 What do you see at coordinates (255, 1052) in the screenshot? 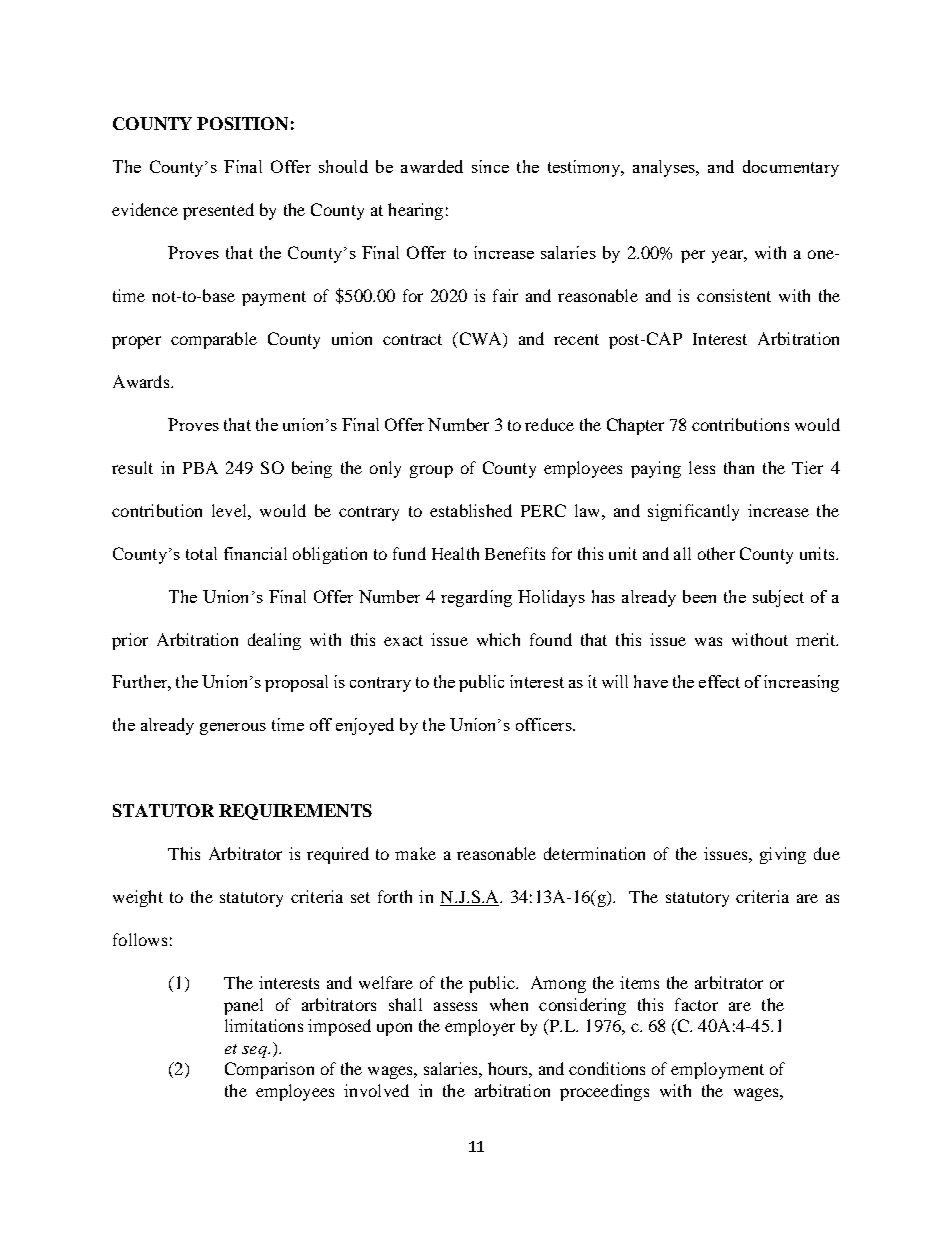
I see `seq` at bounding box center [255, 1052].
